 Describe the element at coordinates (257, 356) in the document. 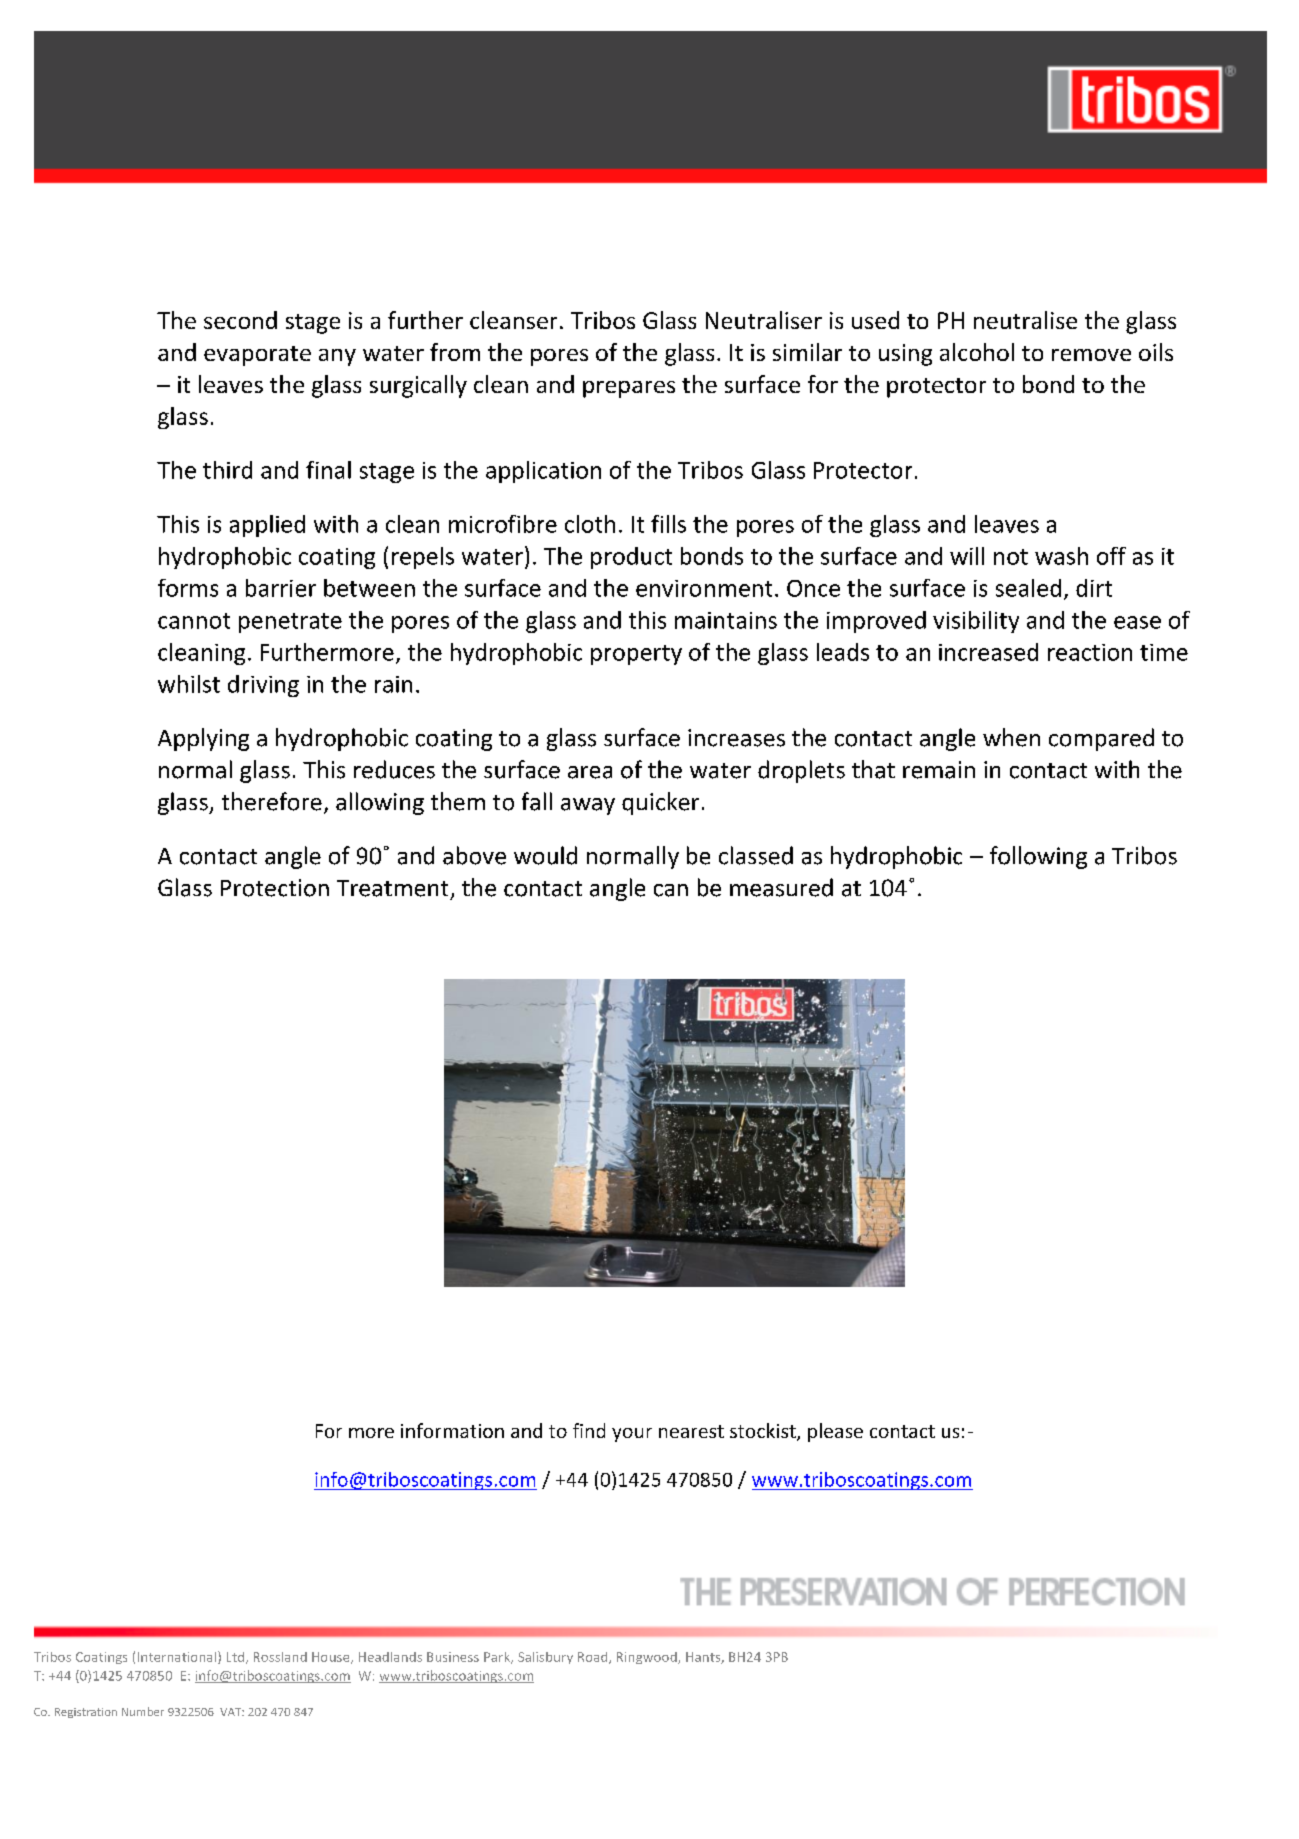

I see `evaporate` at that location.
